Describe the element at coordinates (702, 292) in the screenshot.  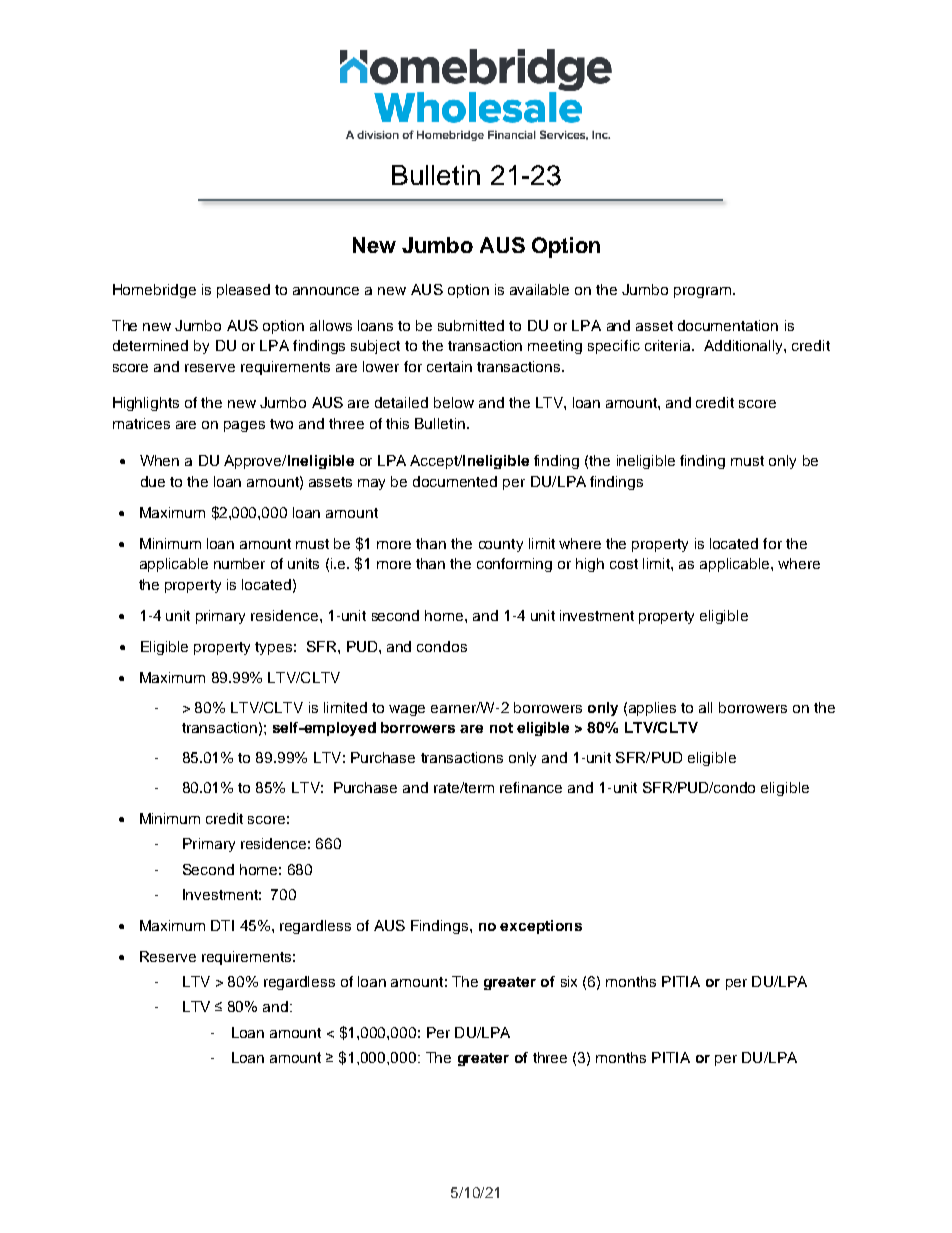
I see `program` at that location.
